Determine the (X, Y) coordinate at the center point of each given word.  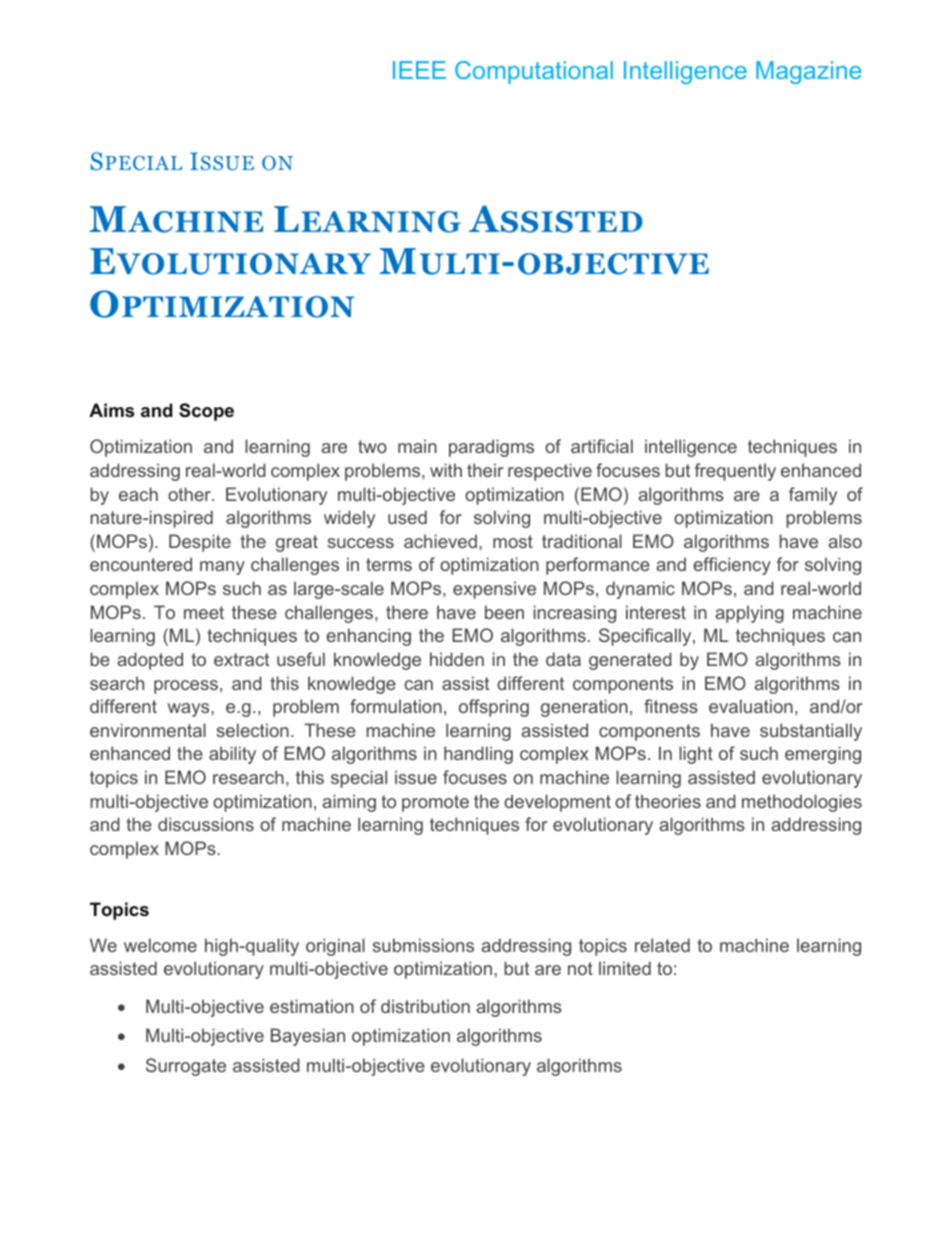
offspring (494, 708)
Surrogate (186, 1067)
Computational (534, 72)
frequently (735, 472)
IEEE (419, 70)
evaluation (751, 706)
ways (190, 710)
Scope (206, 412)
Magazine (808, 72)
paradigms (491, 448)
